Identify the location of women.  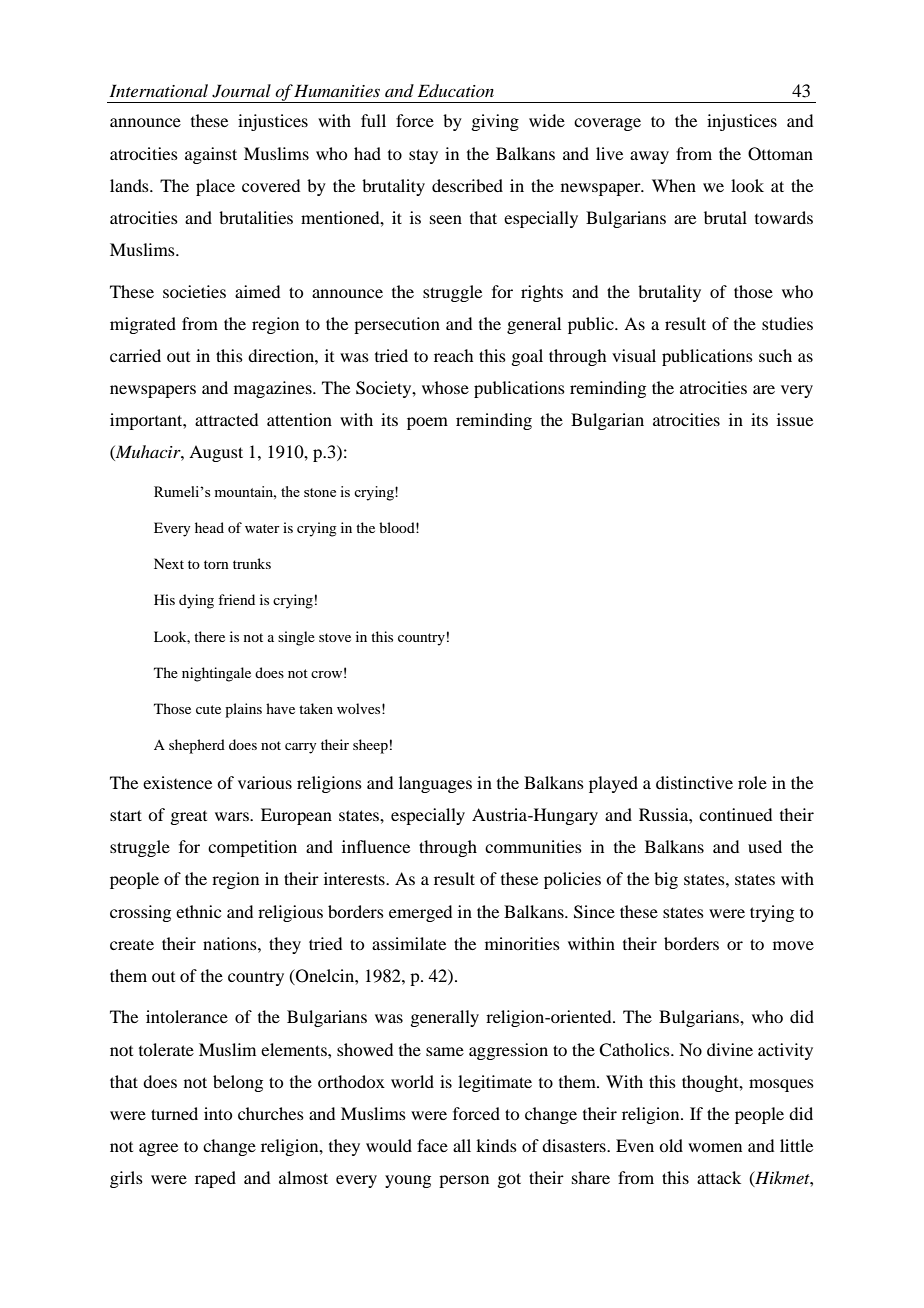
(715, 1147).
